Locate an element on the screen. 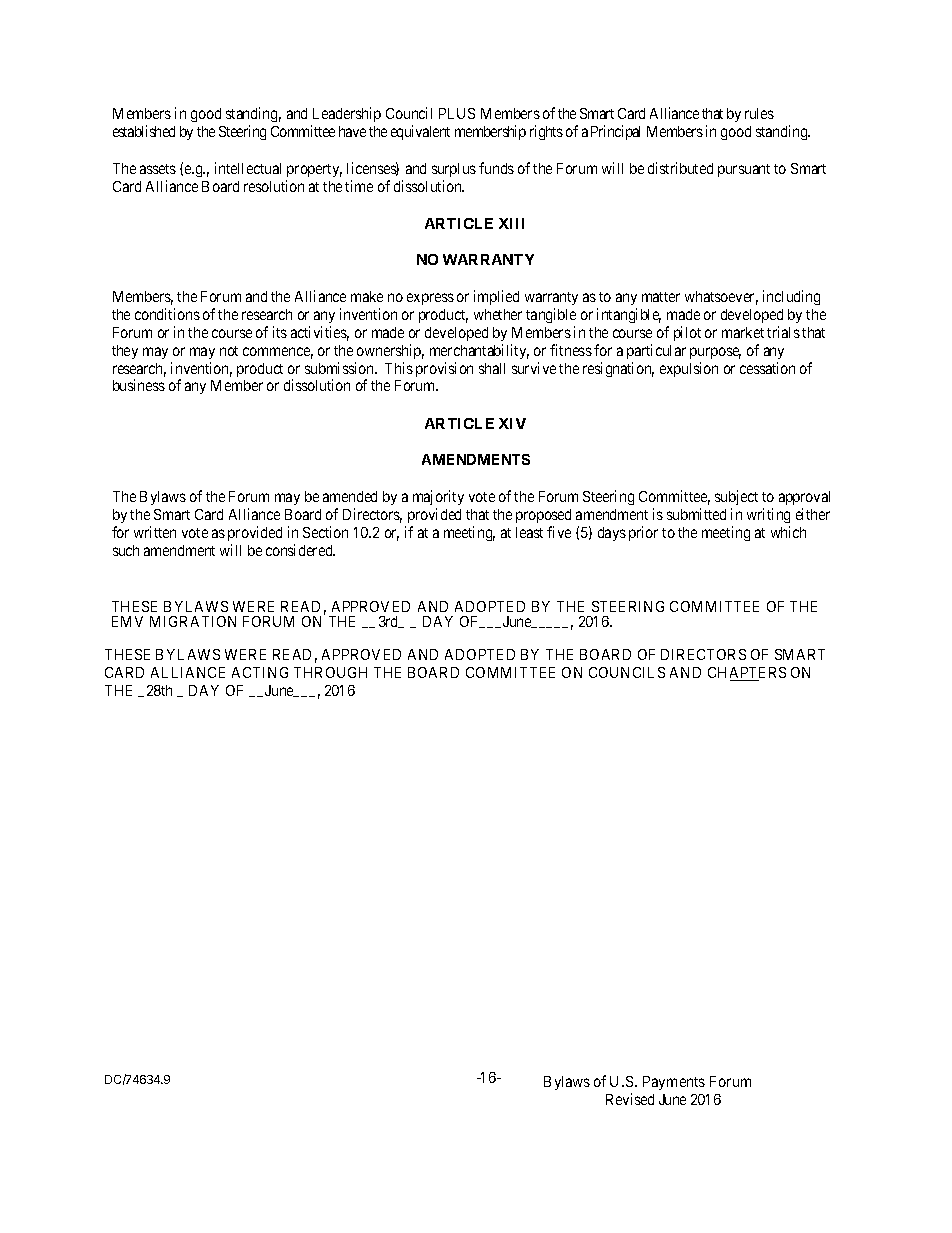 This screenshot has height=1233, width=952. EMV is located at coordinates (127, 621).
